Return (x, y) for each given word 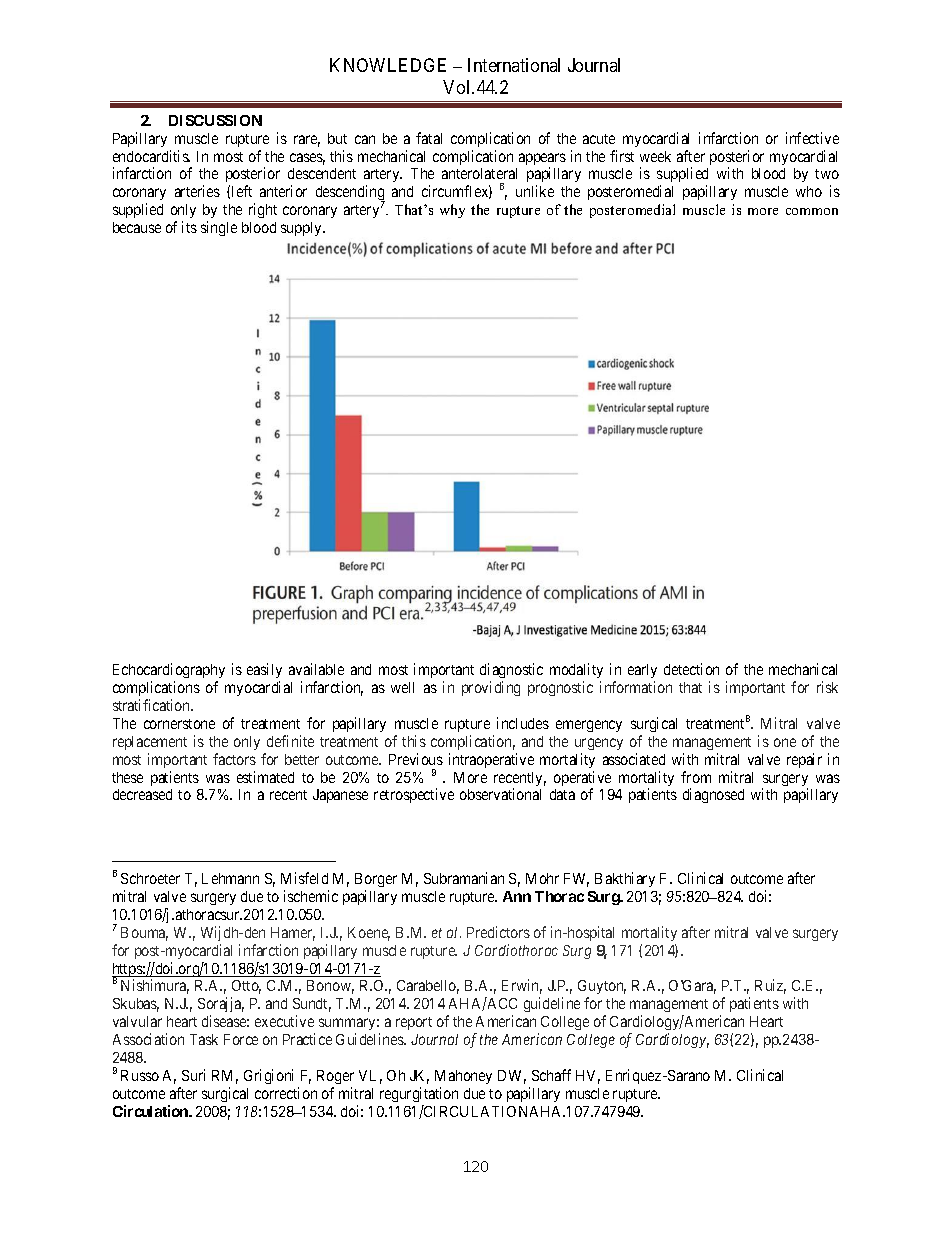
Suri (193, 1075)
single (219, 228)
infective (812, 138)
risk (827, 687)
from (696, 777)
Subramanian (464, 878)
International (514, 65)
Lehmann (230, 878)
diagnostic (511, 672)
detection (691, 669)
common (812, 211)
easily (264, 672)
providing (491, 688)
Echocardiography (169, 672)
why (452, 211)
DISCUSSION (215, 120)
